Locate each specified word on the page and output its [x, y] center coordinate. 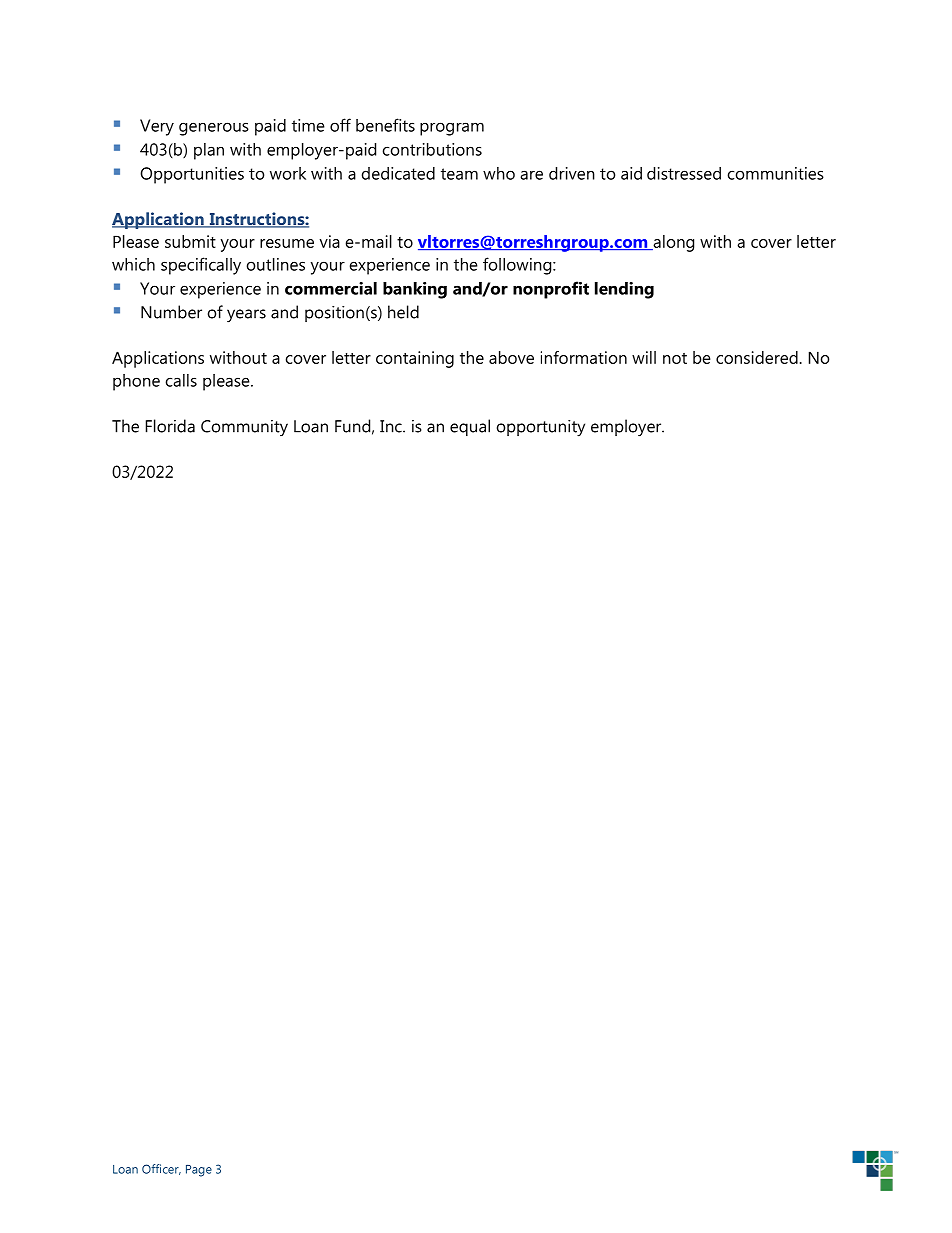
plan [209, 151]
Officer [161, 1169]
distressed [684, 173]
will [644, 357]
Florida [170, 426]
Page [199, 1171]
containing [415, 359]
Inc [392, 426]
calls [181, 380]
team [459, 174]
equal [470, 427]
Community [244, 428]
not [675, 358]
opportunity [541, 428]
